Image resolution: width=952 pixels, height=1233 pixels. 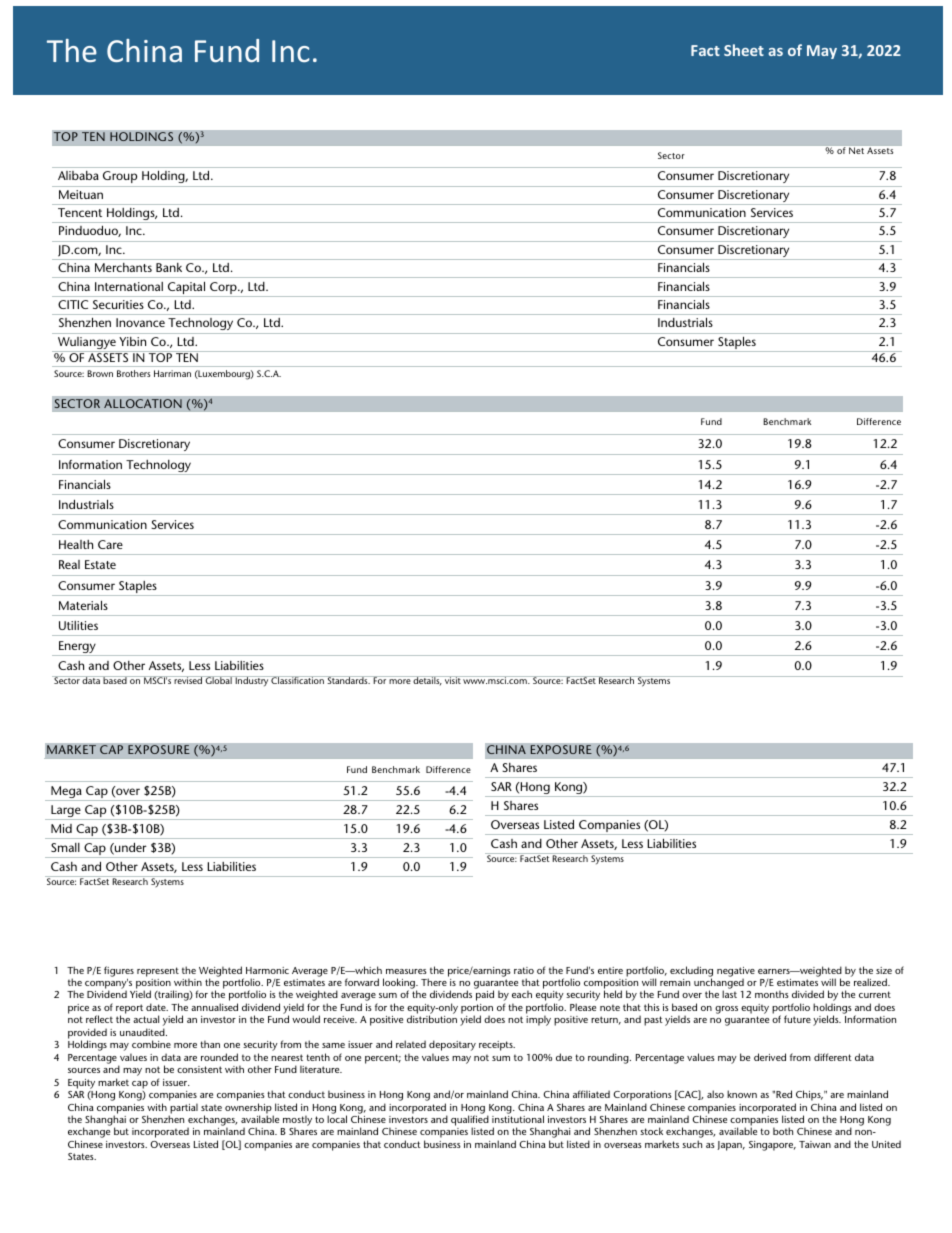 I want to click on both, so click(x=783, y=1131).
